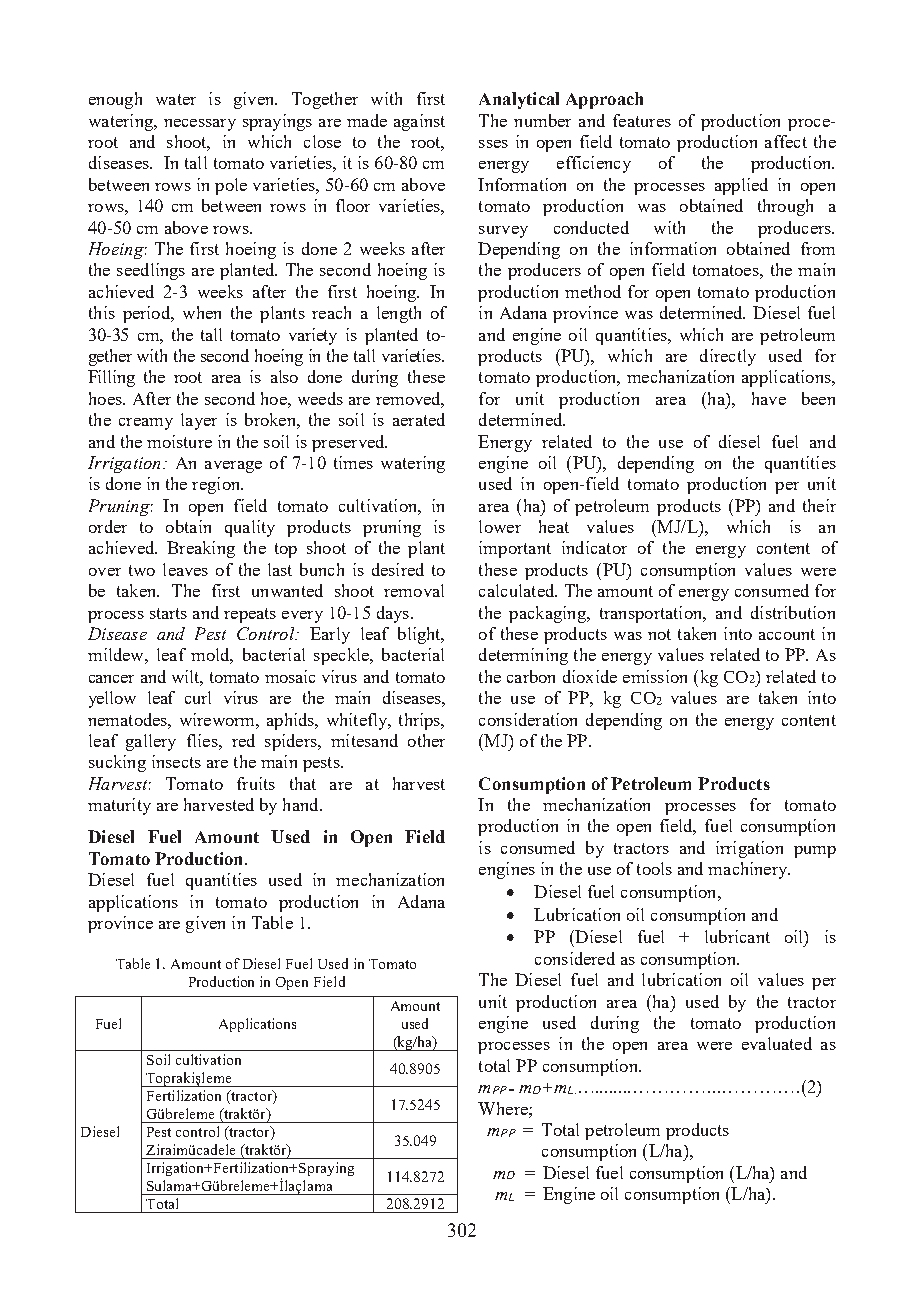  What do you see at coordinates (419, 122) in the page?
I see `against` at bounding box center [419, 122].
